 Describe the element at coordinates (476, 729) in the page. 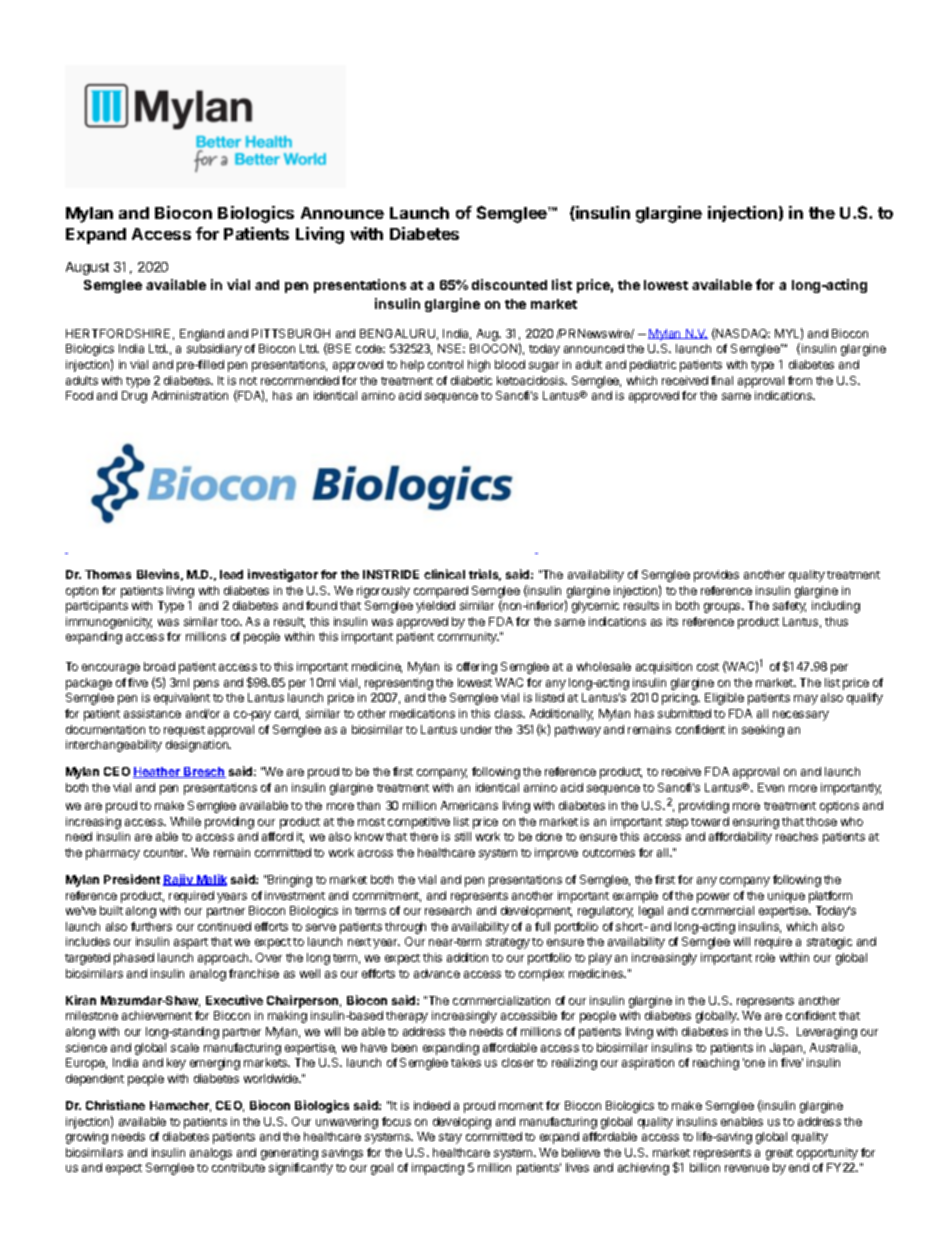

I see `under` at that location.
